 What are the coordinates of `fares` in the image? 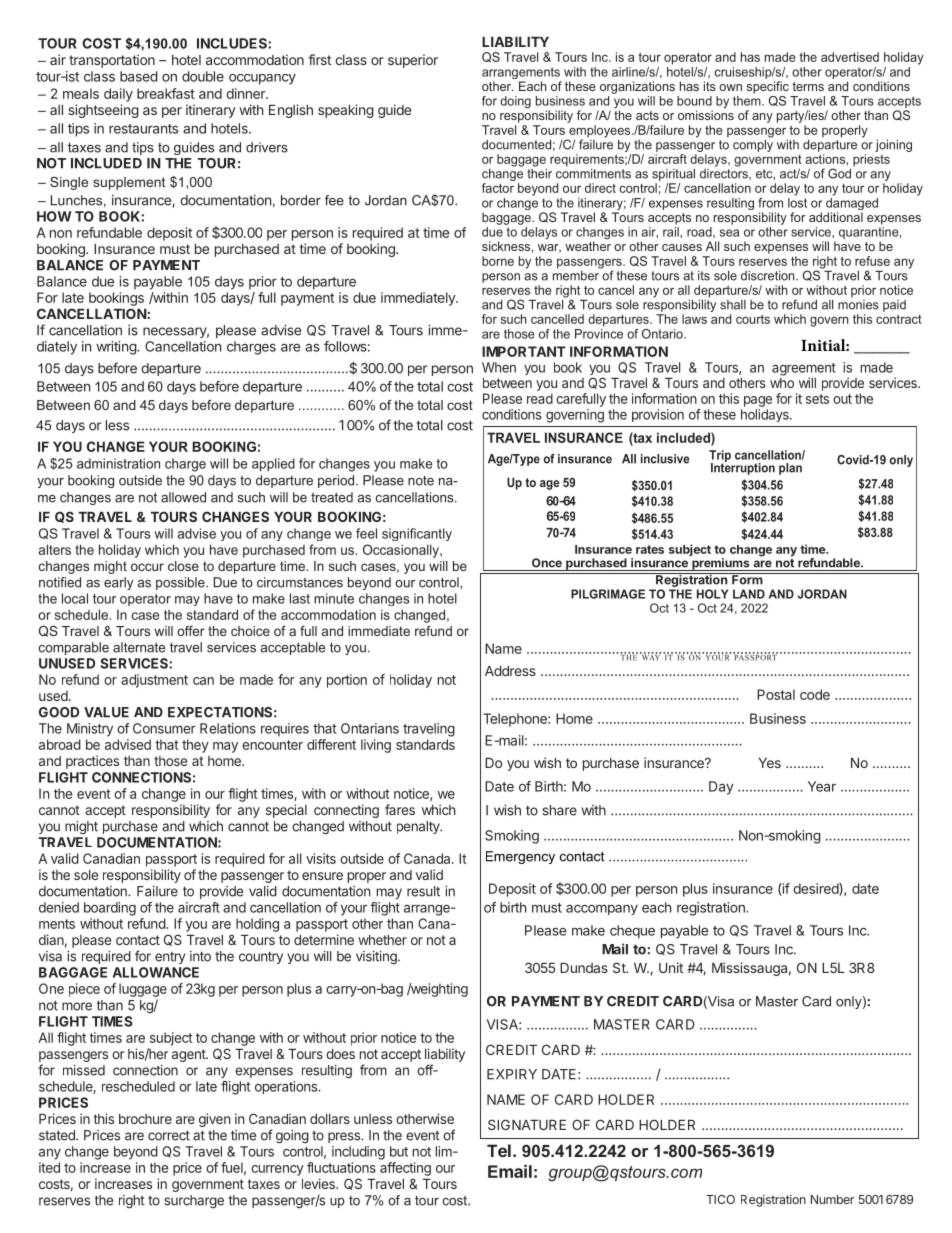 It's located at (400, 809).
